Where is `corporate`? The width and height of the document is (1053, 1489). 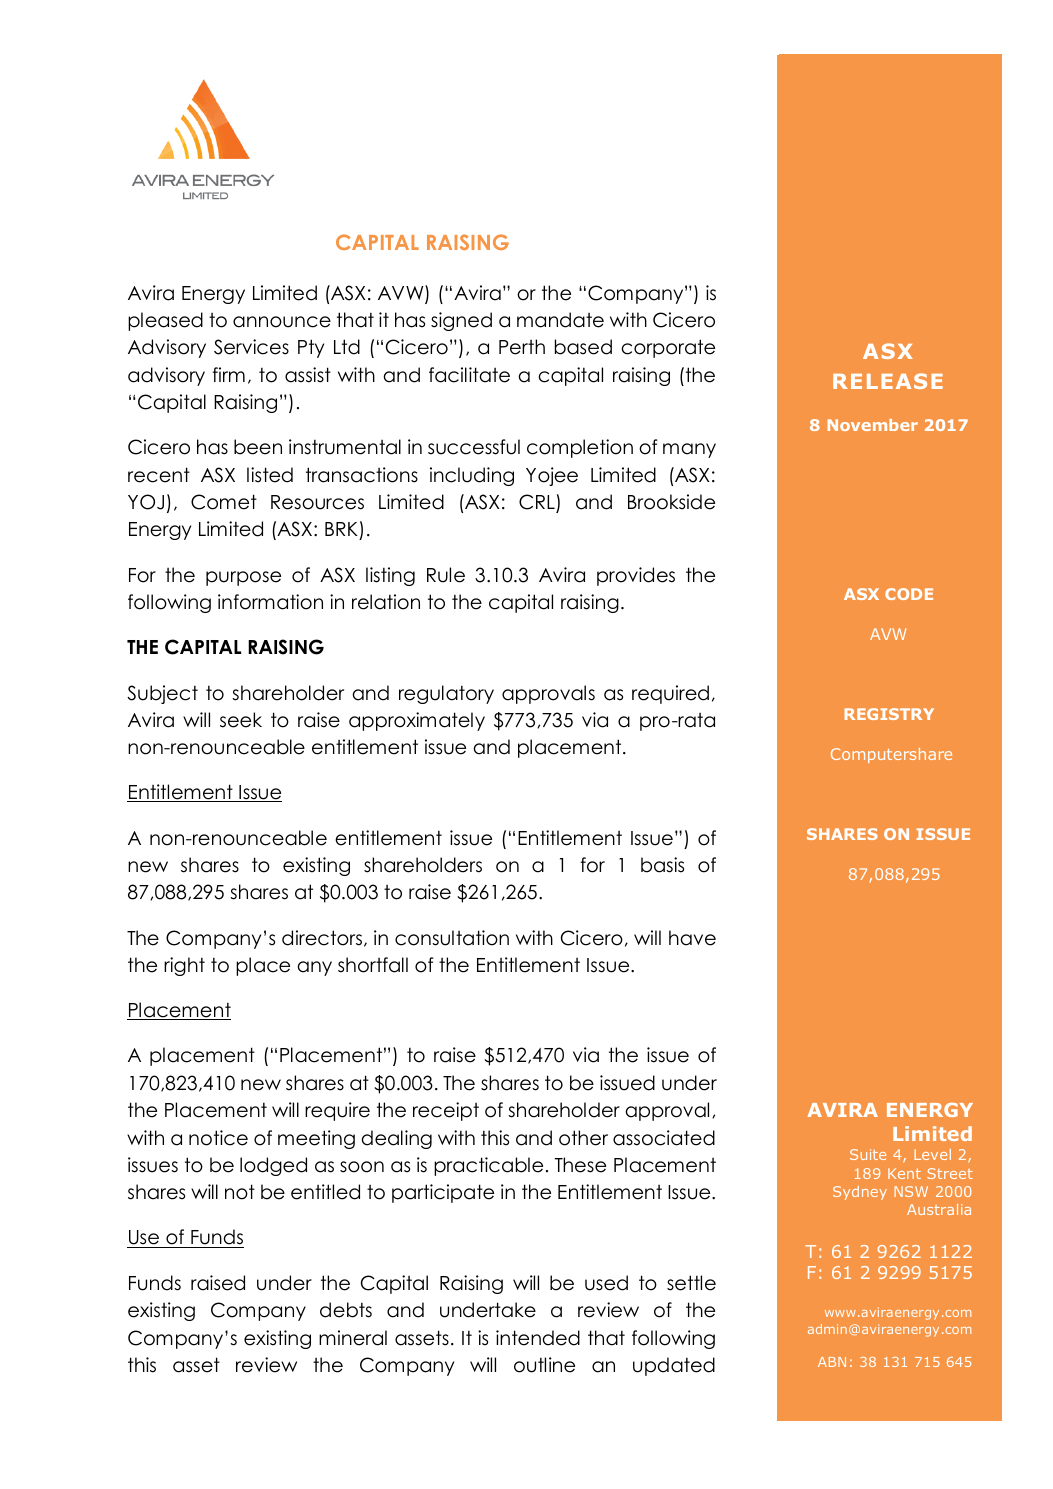 corporate is located at coordinates (668, 348).
